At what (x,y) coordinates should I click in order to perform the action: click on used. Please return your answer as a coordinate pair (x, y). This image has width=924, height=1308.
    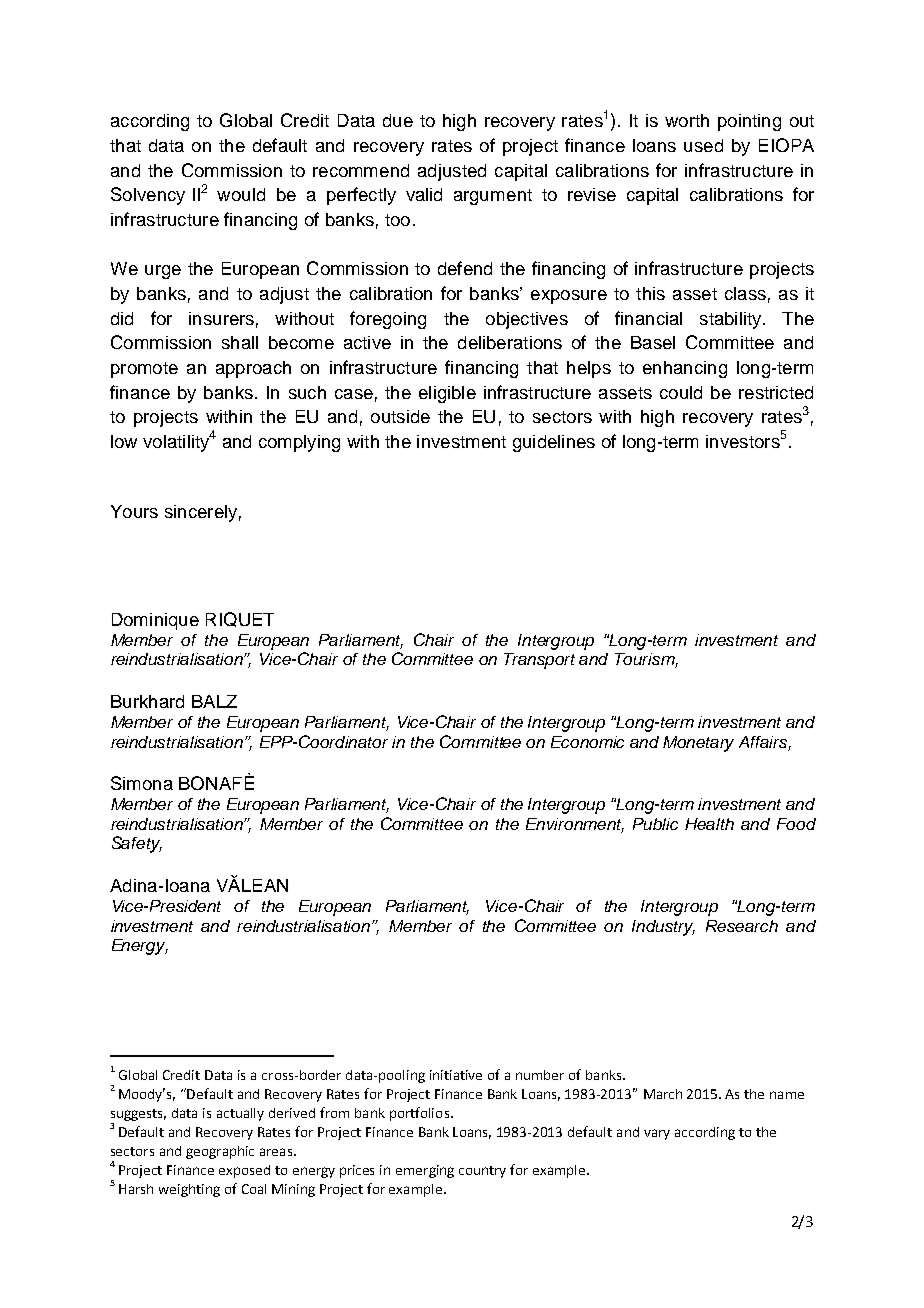
    Looking at the image, I should click on (703, 145).
